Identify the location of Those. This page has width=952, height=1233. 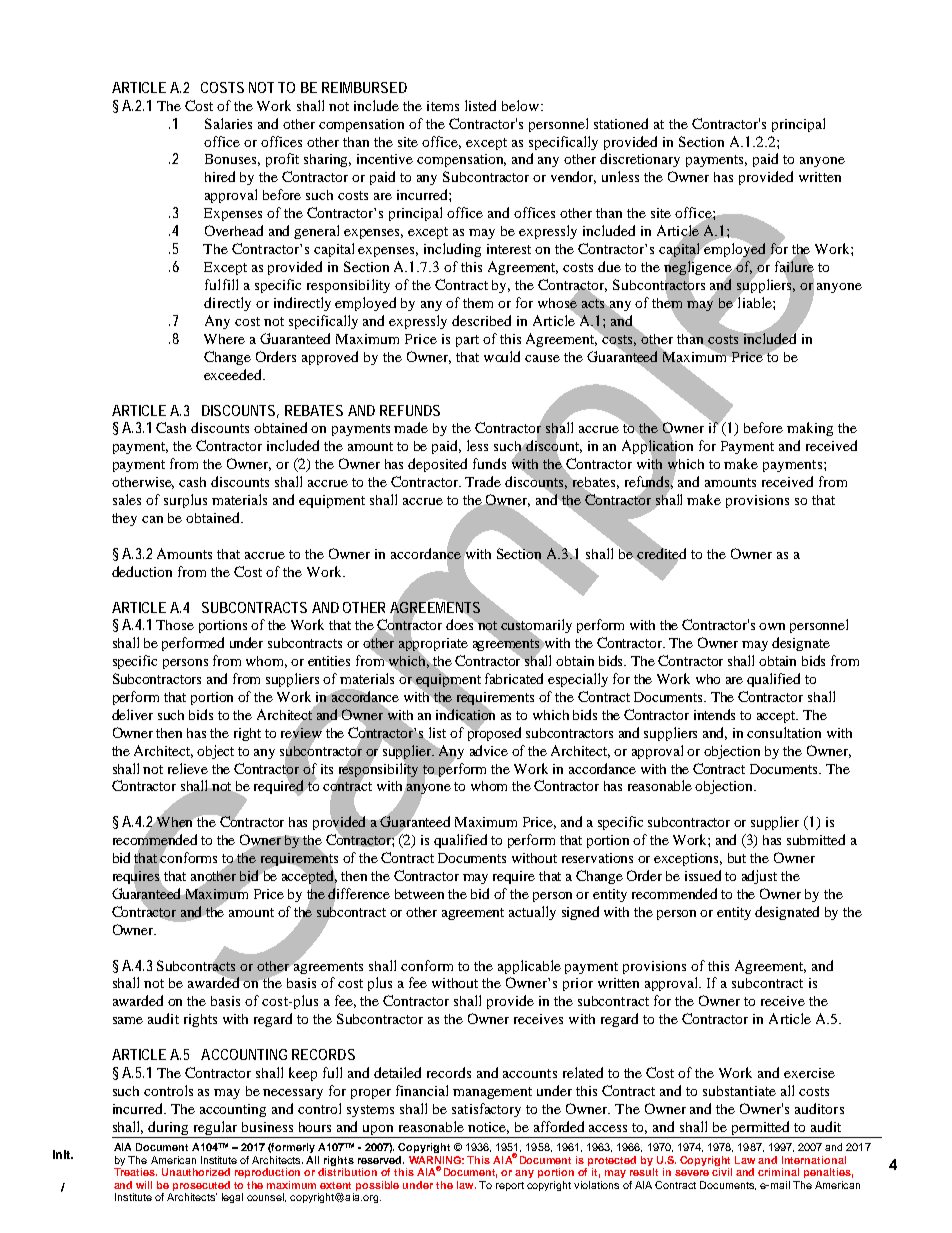
(175, 625).
